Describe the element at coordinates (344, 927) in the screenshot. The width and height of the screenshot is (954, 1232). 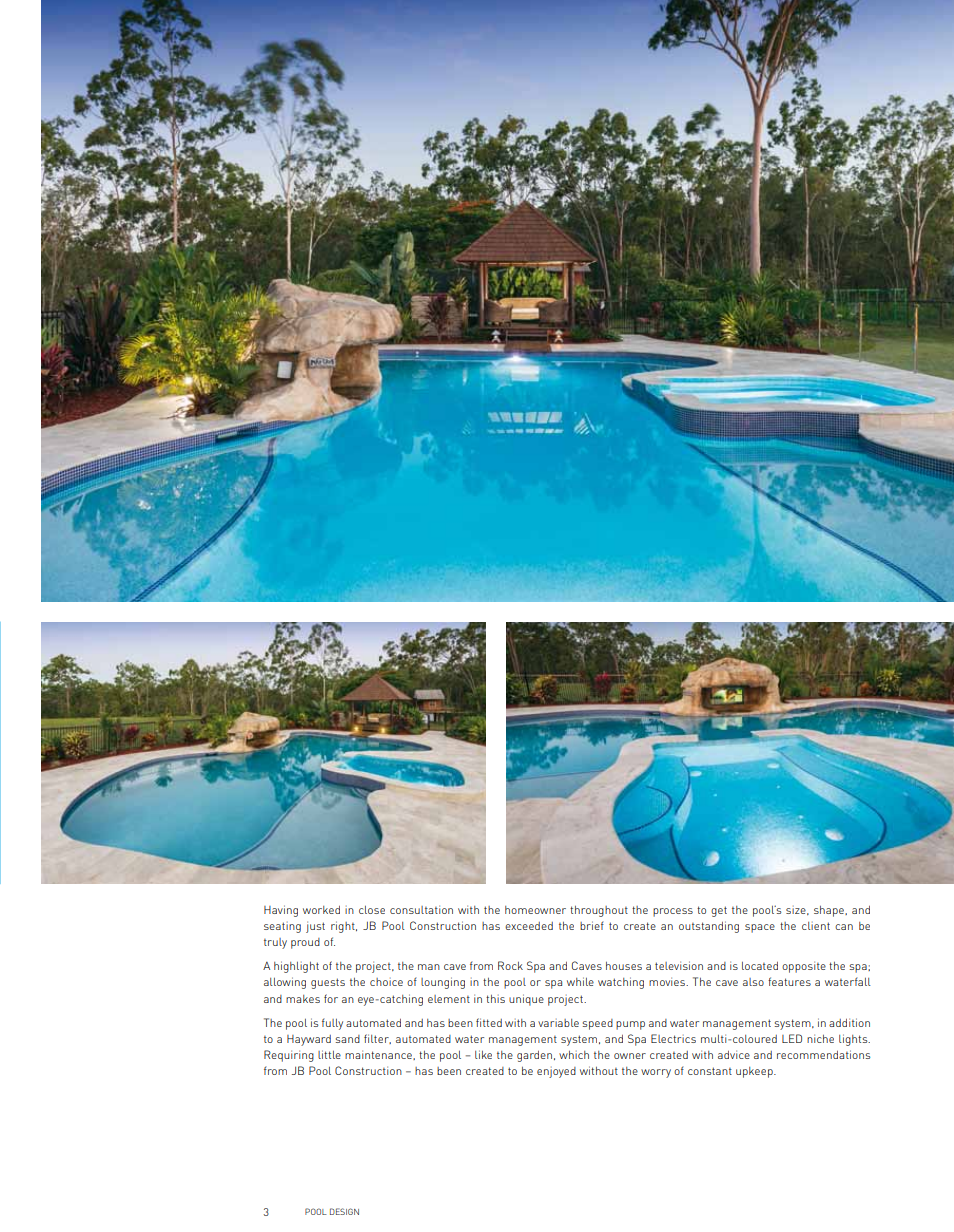
I see `right` at that location.
